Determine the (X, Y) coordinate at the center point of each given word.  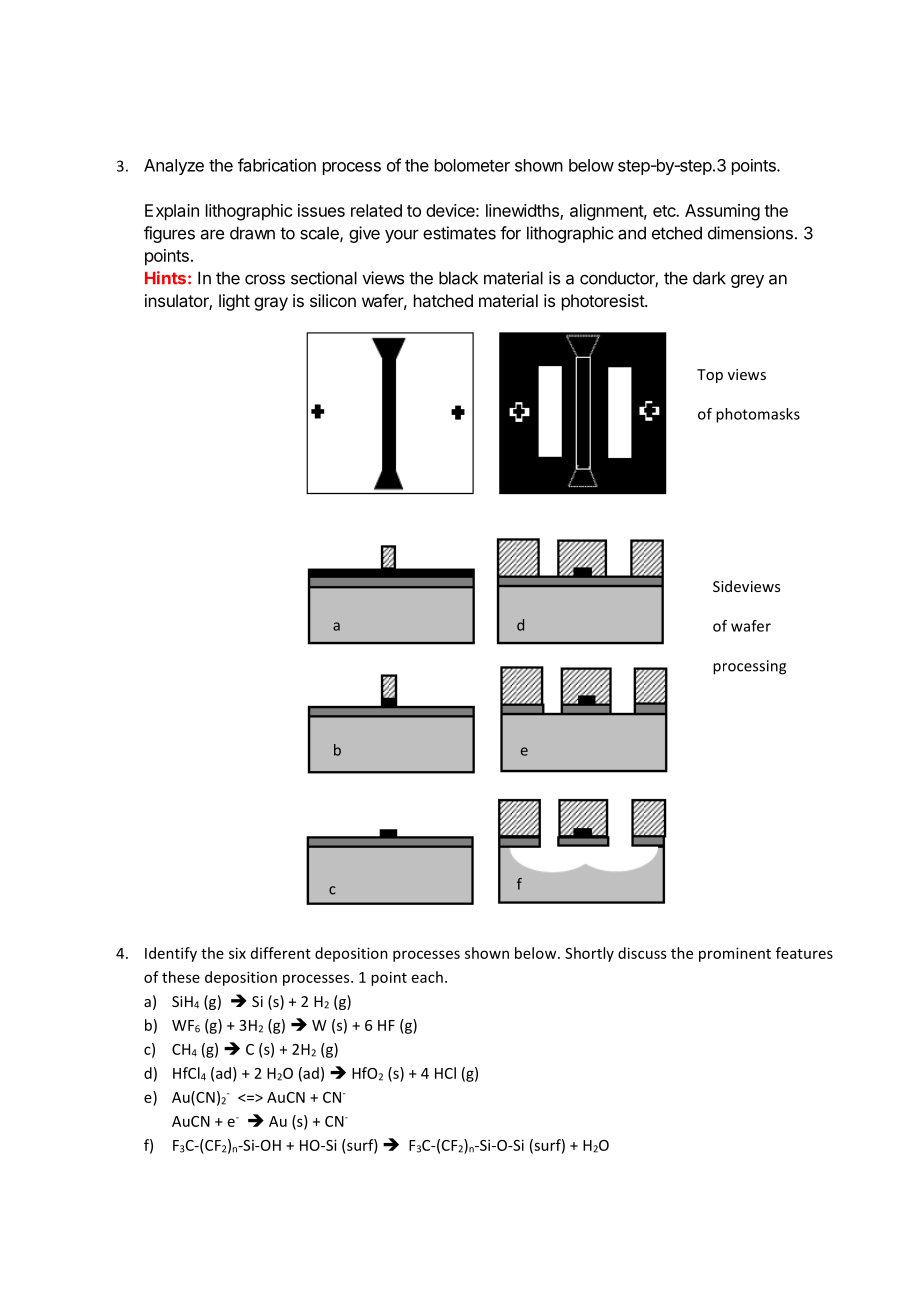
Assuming (722, 212)
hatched (443, 300)
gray (271, 304)
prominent (735, 954)
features (804, 953)
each (427, 977)
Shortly (589, 954)
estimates (459, 233)
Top (710, 376)
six (237, 953)
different (281, 953)
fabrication (277, 165)
